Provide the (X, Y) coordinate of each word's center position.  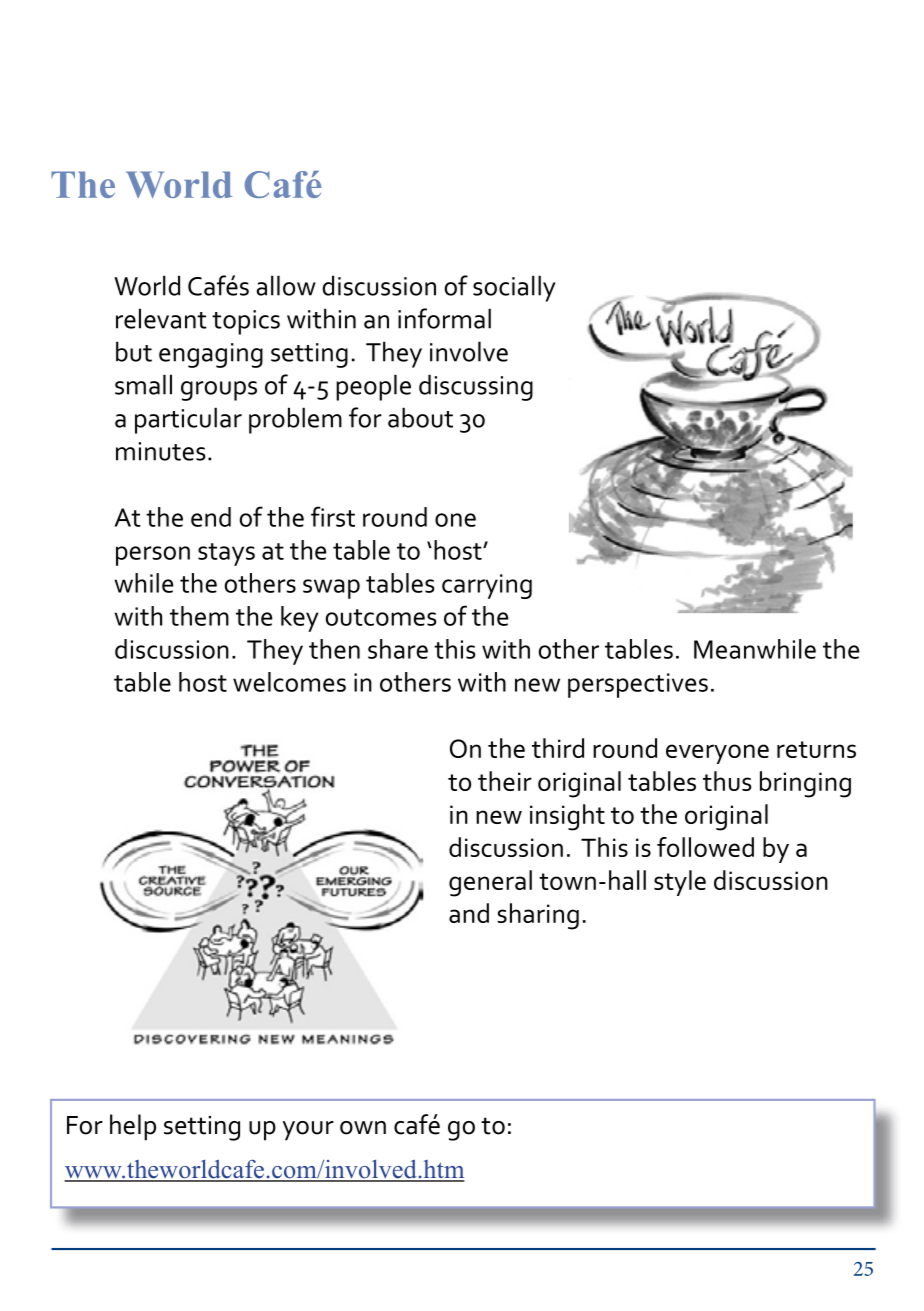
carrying (487, 586)
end (211, 517)
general (490, 883)
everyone (717, 754)
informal (444, 318)
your (308, 1131)
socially (514, 288)
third (558, 748)
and (469, 913)
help (133, 1127)
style (680, 883)
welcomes (289, 682)
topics (246, 322)
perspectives (638, 685)
